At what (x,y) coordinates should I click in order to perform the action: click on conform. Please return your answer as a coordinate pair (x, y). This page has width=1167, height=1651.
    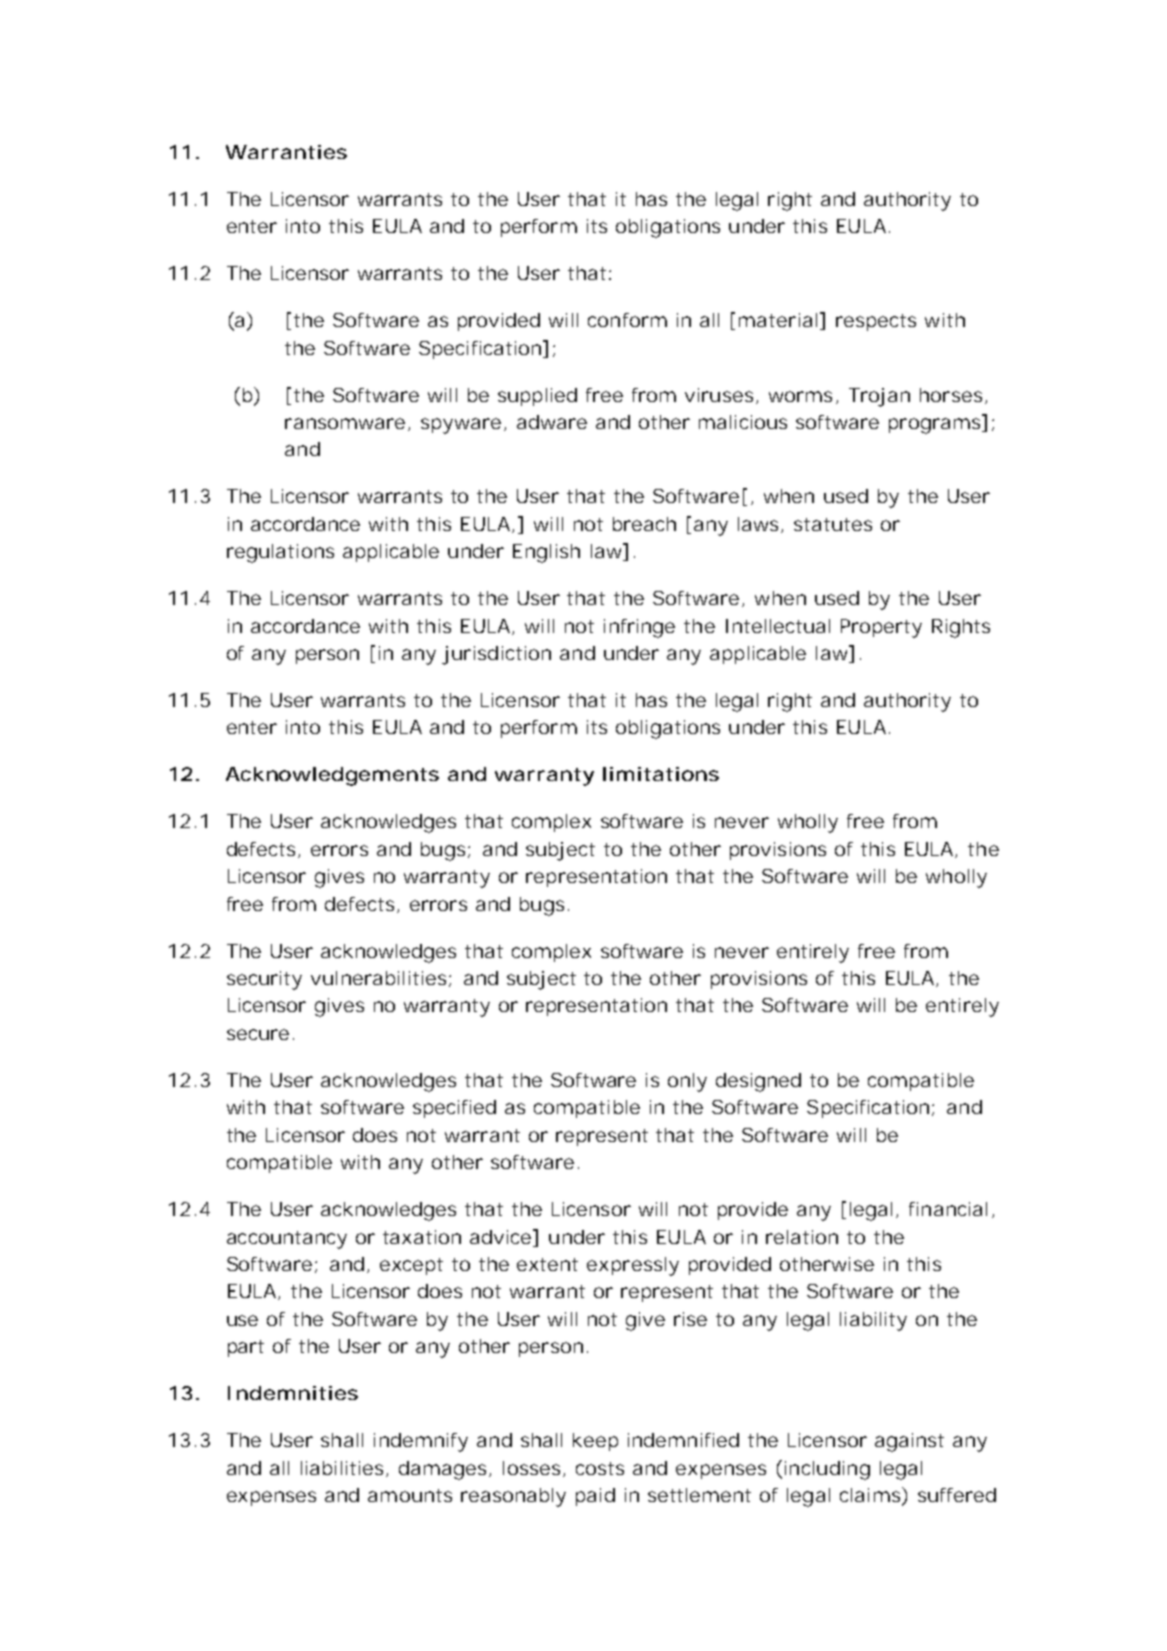
    Looking at the image, I should click on (627, 320).
